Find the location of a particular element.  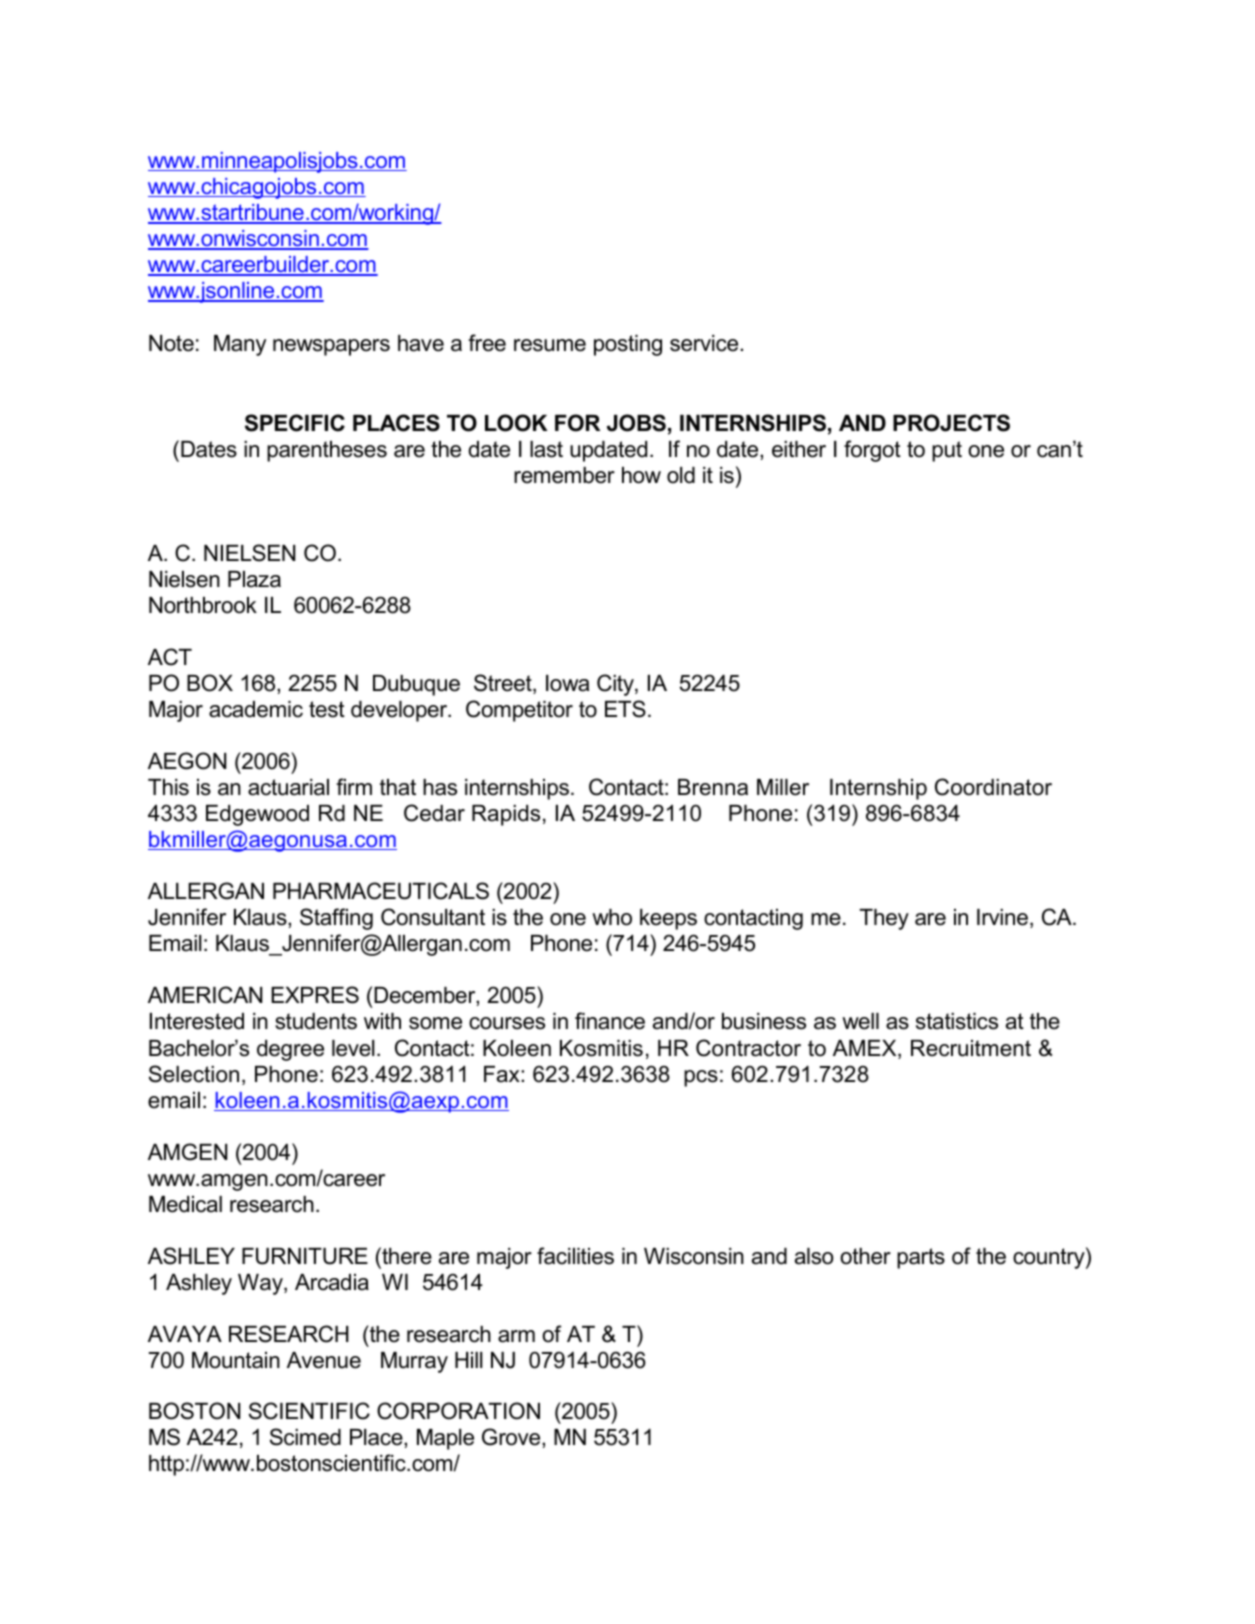

Grove is located at coordinates (512, 1437).
